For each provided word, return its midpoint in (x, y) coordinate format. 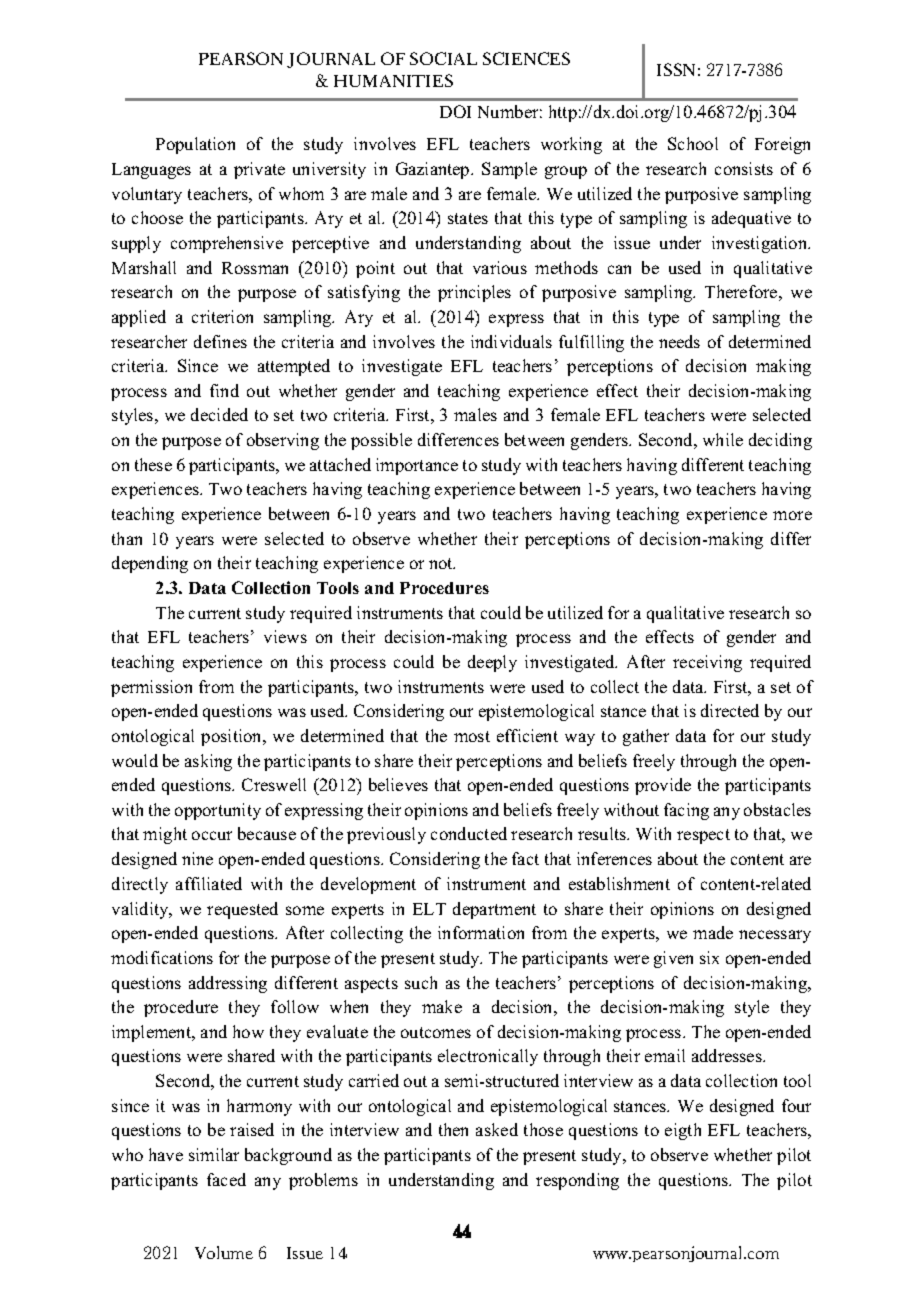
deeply (492, 663)
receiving (707, 663)
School (693, 143)
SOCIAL (443, 58)
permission (151, 688)
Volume (224, 1252)
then (453, 1129)
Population (195, 145)
